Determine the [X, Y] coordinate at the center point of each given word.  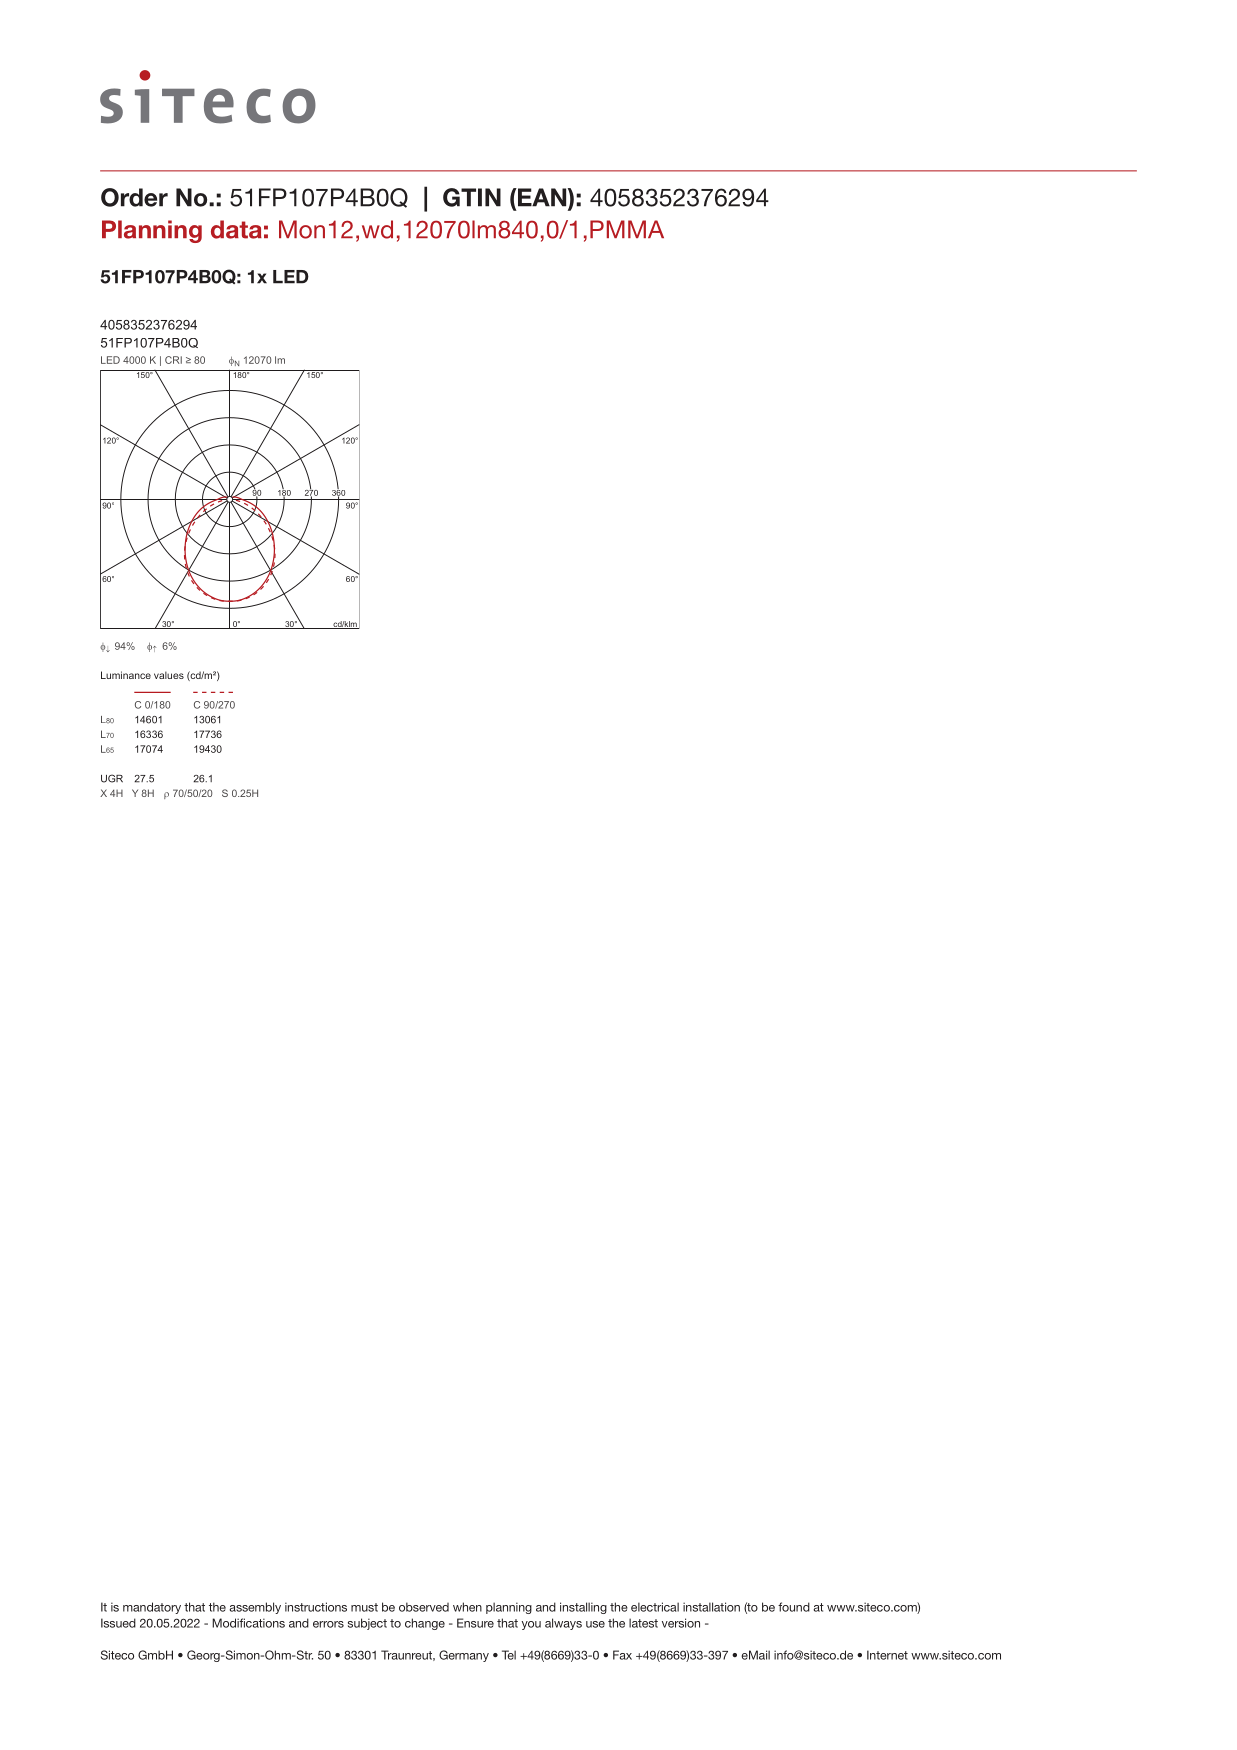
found [794, 1607]
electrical [655, 1607]
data [236, 229]
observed [424, 1607]
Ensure [475, 1623]
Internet [887, 1655]
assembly [255, 1608]
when [467, 1607]
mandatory [152, 1608]
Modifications [248, 1623]
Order [134, 197]
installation [711, 1607]
